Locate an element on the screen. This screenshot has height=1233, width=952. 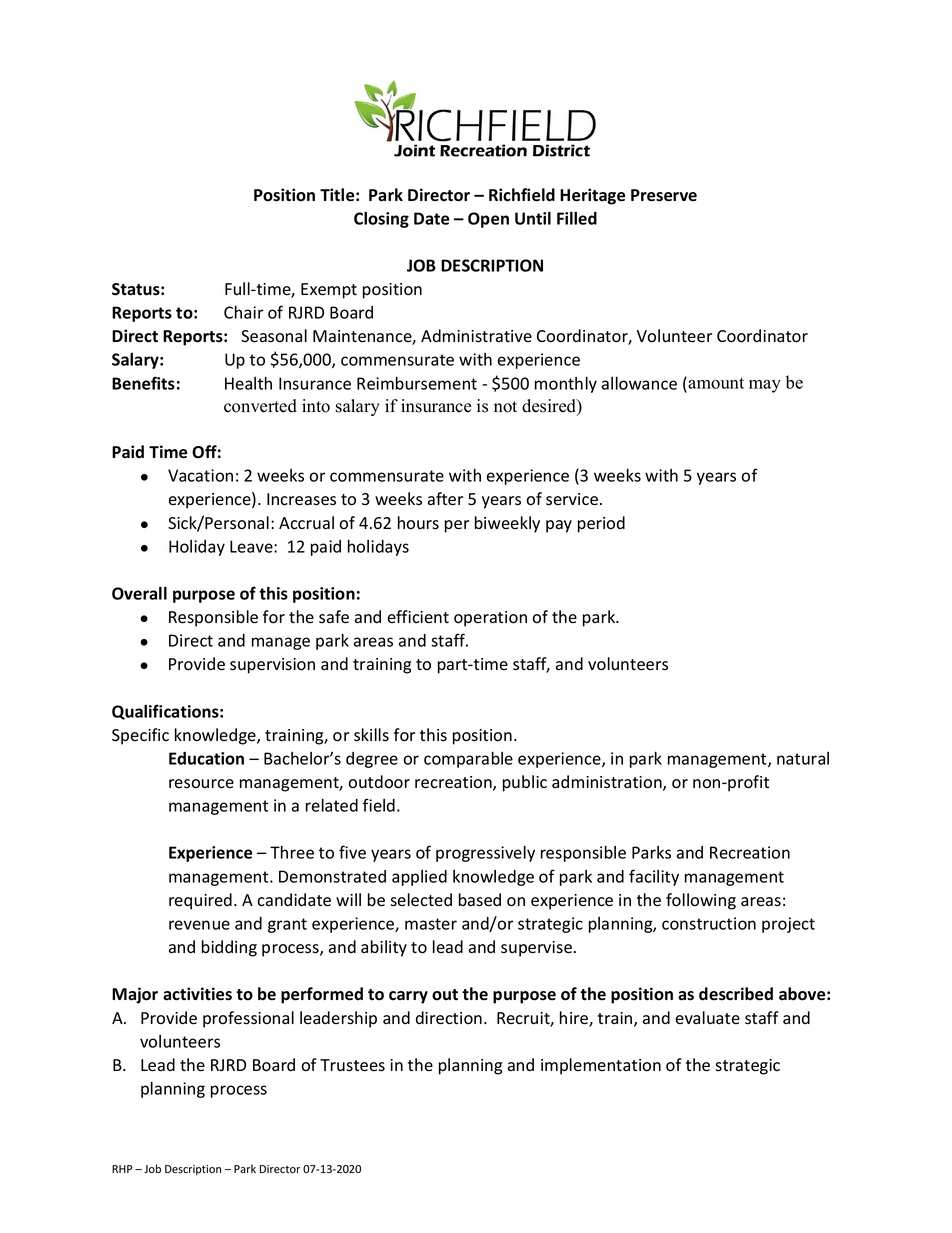
Preserve is located at coordinates (664, 195).
